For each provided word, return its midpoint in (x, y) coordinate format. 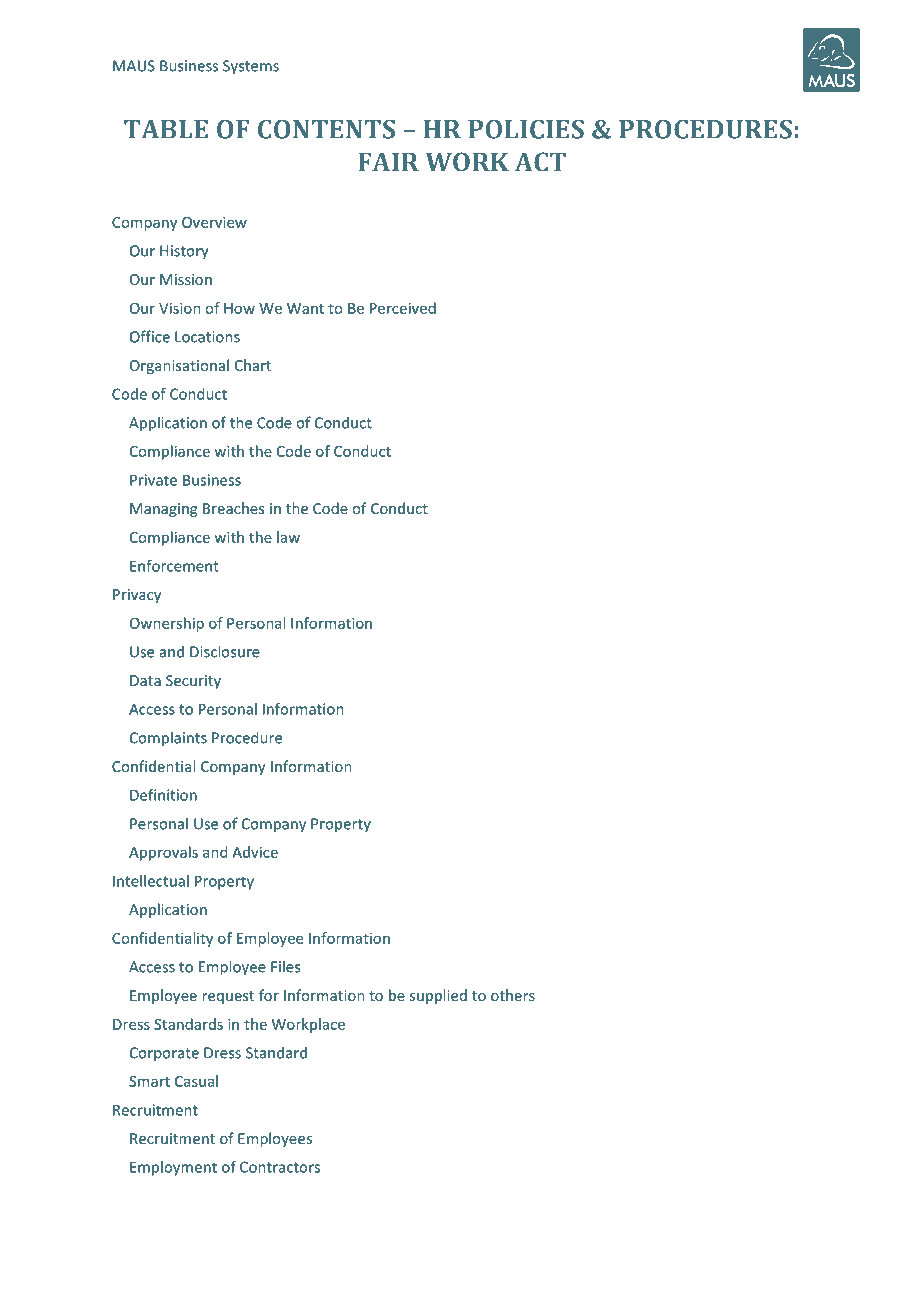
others (513, 995)
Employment (173, 1168)
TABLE (166, 129)
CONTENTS (326, 129)
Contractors (280, 1167)
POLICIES (526, 129)
